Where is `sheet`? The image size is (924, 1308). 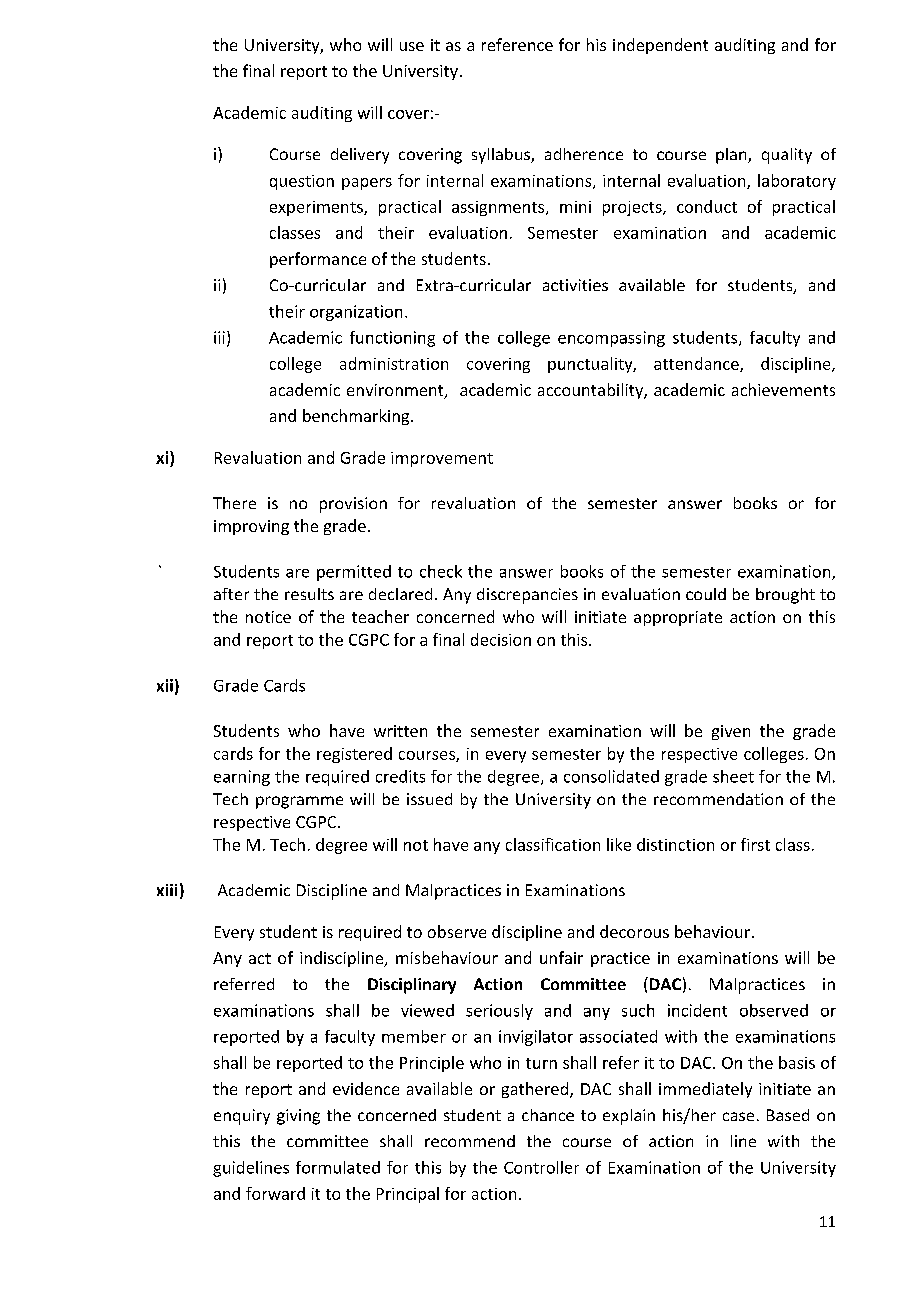 sheet is located at coordinates (733, 776).
